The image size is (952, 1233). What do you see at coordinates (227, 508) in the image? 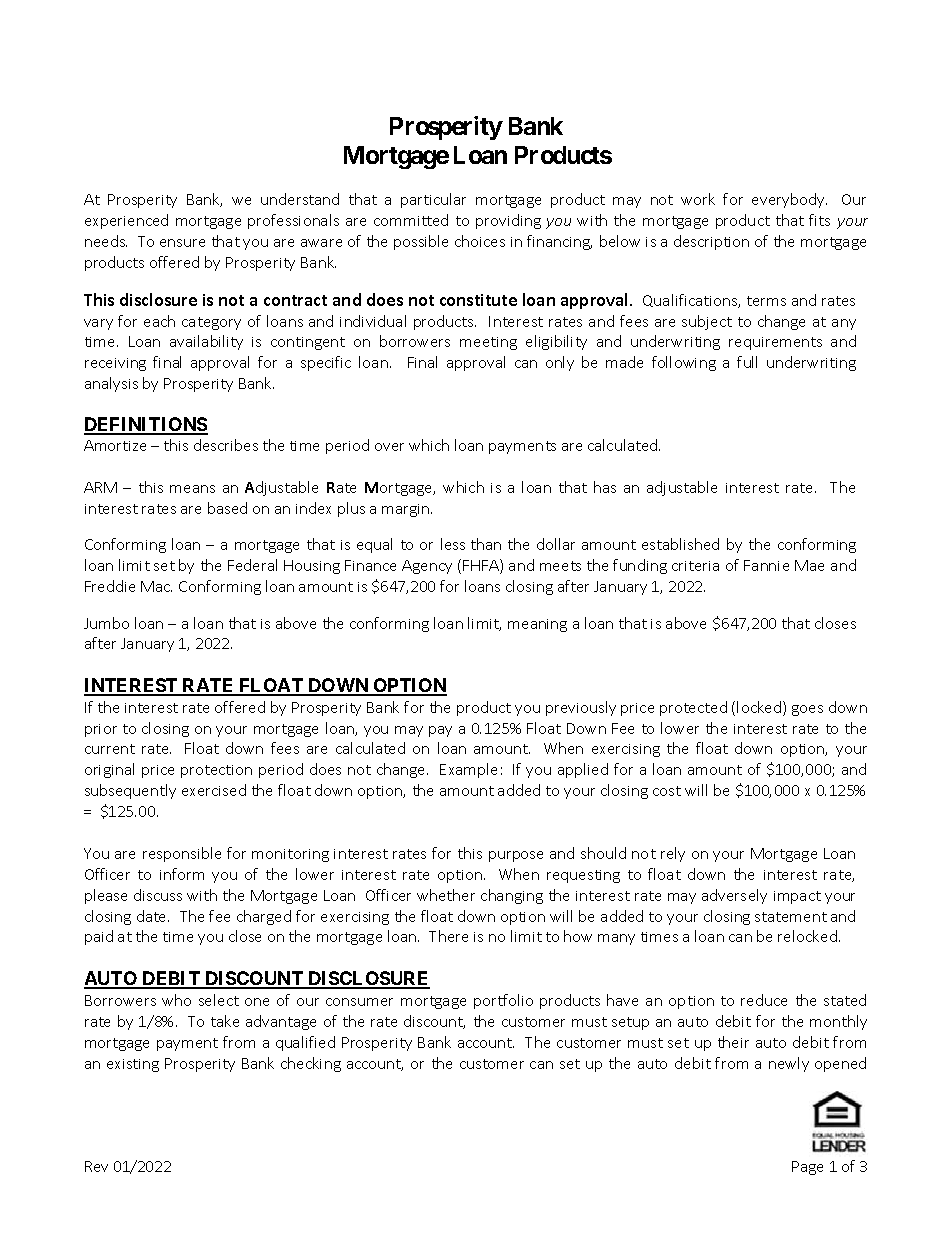
I see `based` at bounding box center [227, 508].
